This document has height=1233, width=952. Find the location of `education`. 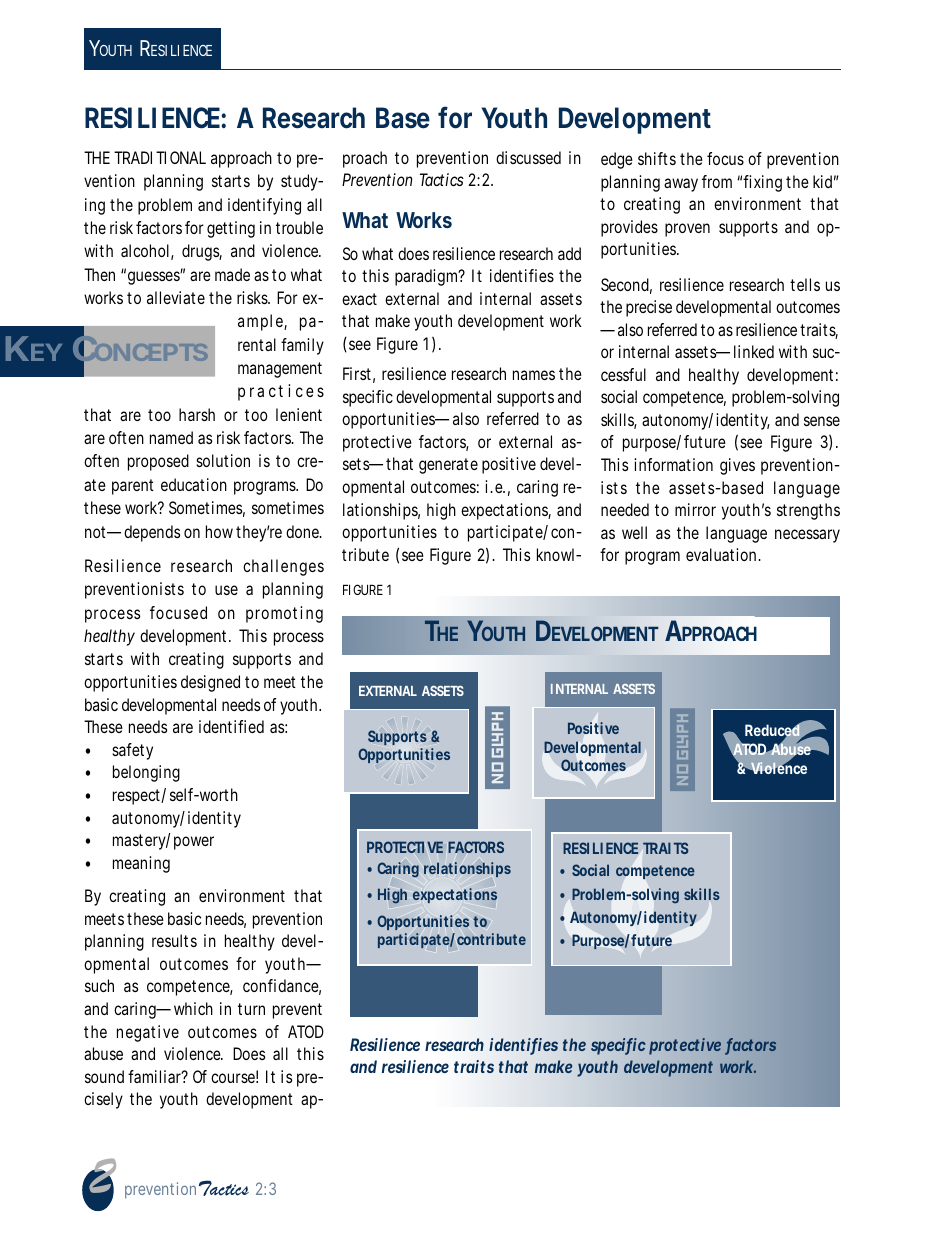

education is located at coordinates (194, 484).
